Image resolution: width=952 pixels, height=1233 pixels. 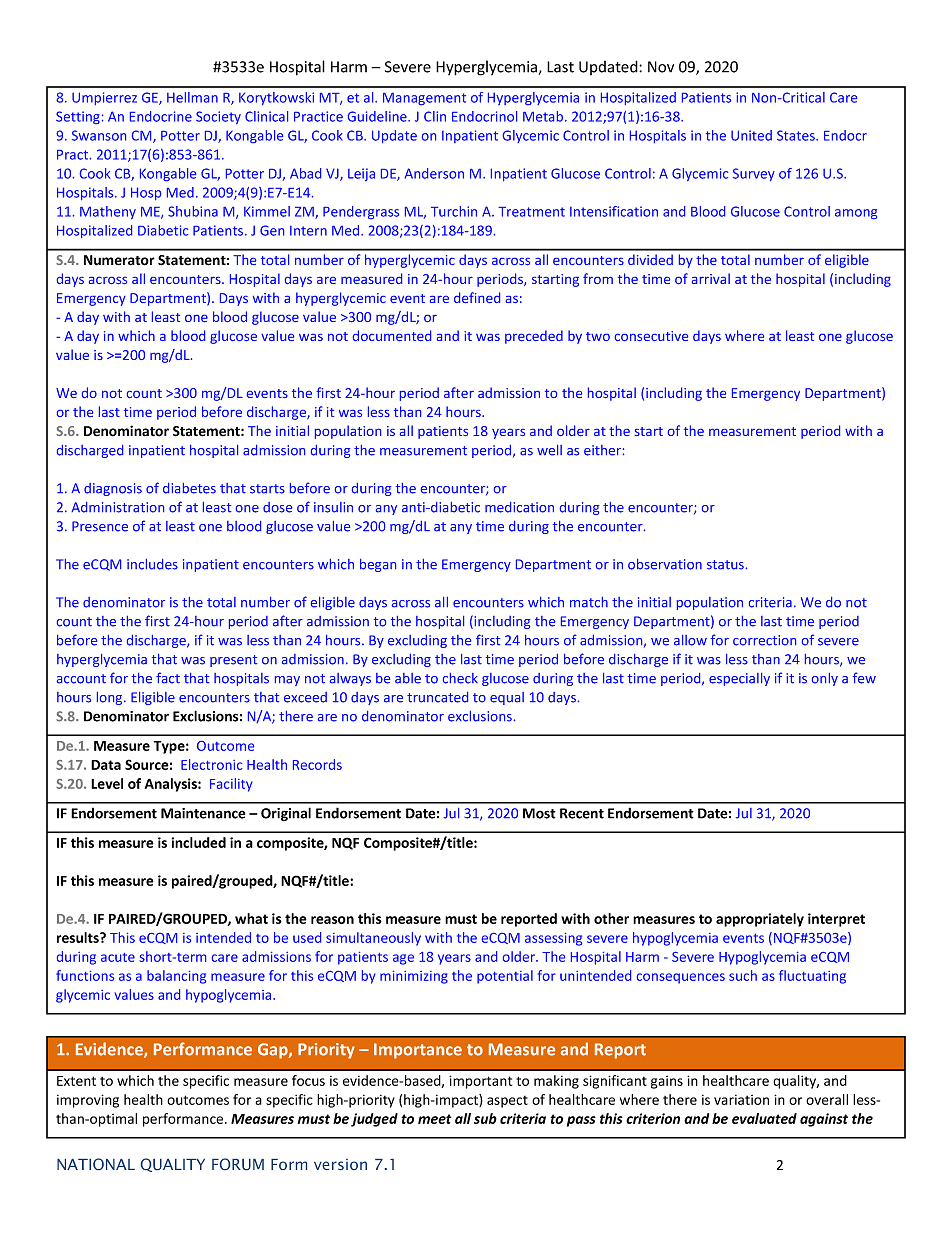 I want to click on United, so click(x=751, y=135).
